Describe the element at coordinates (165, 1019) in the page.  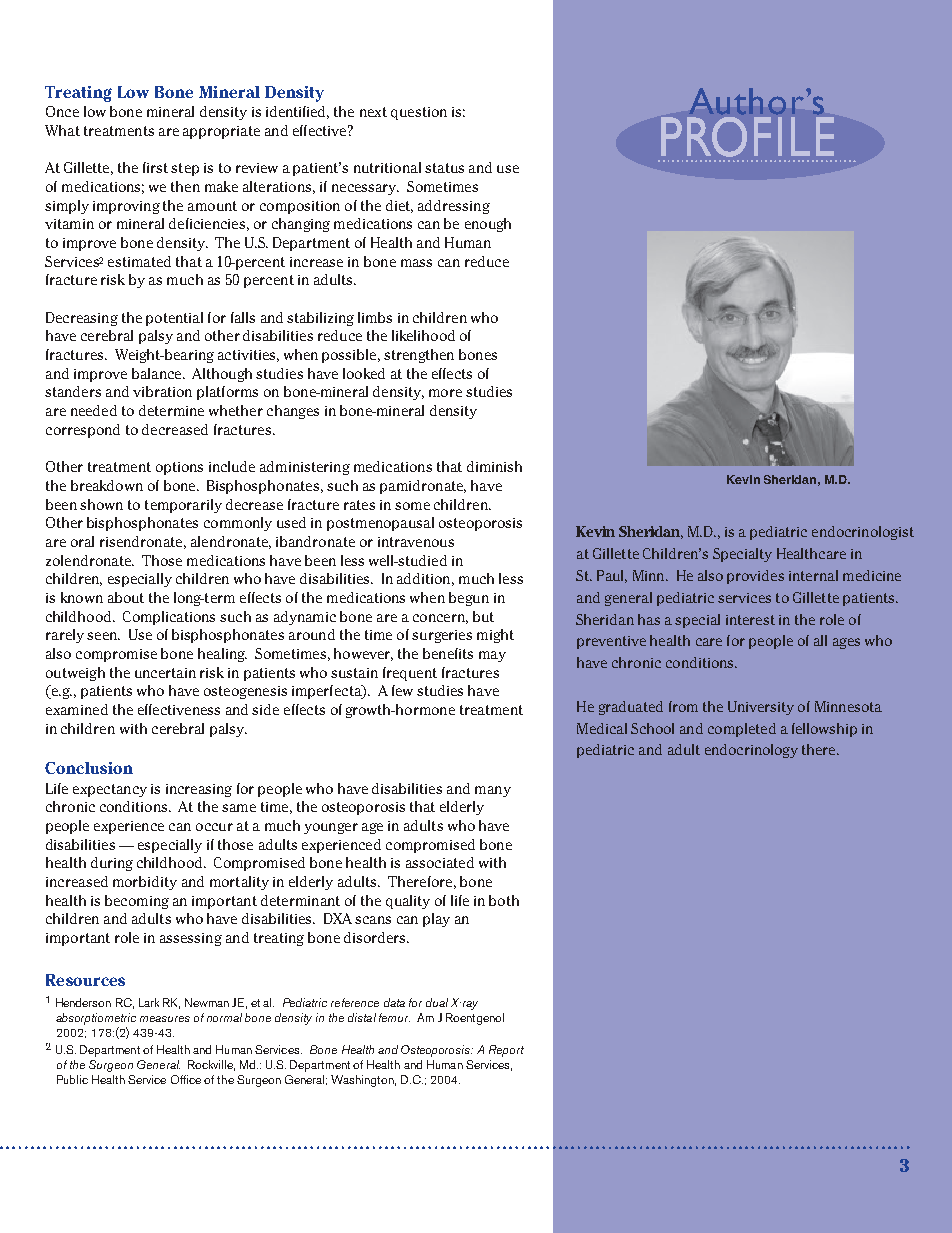
I see `measures` at that location.
